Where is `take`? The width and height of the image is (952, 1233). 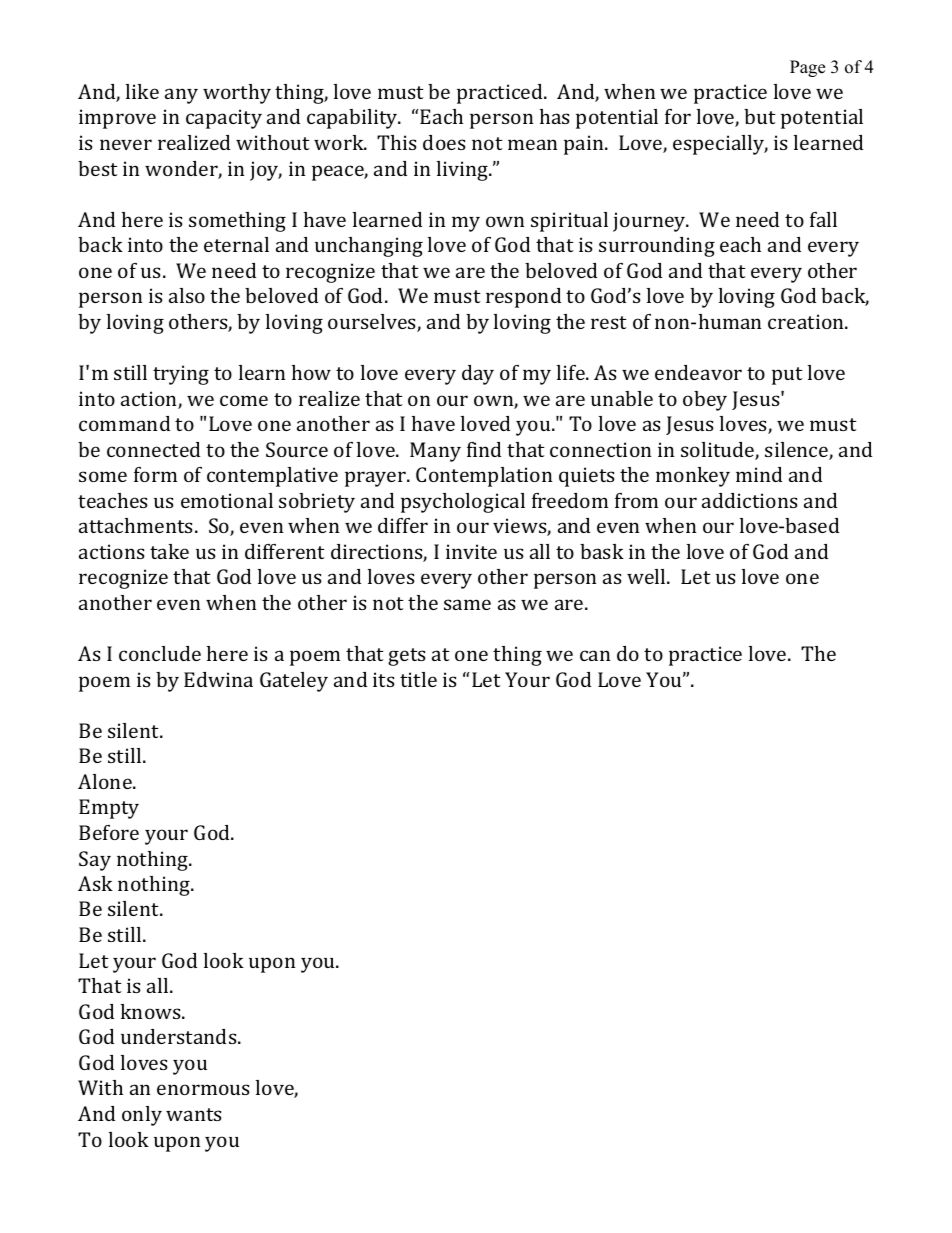
take is located at coordinates (169, 551).
